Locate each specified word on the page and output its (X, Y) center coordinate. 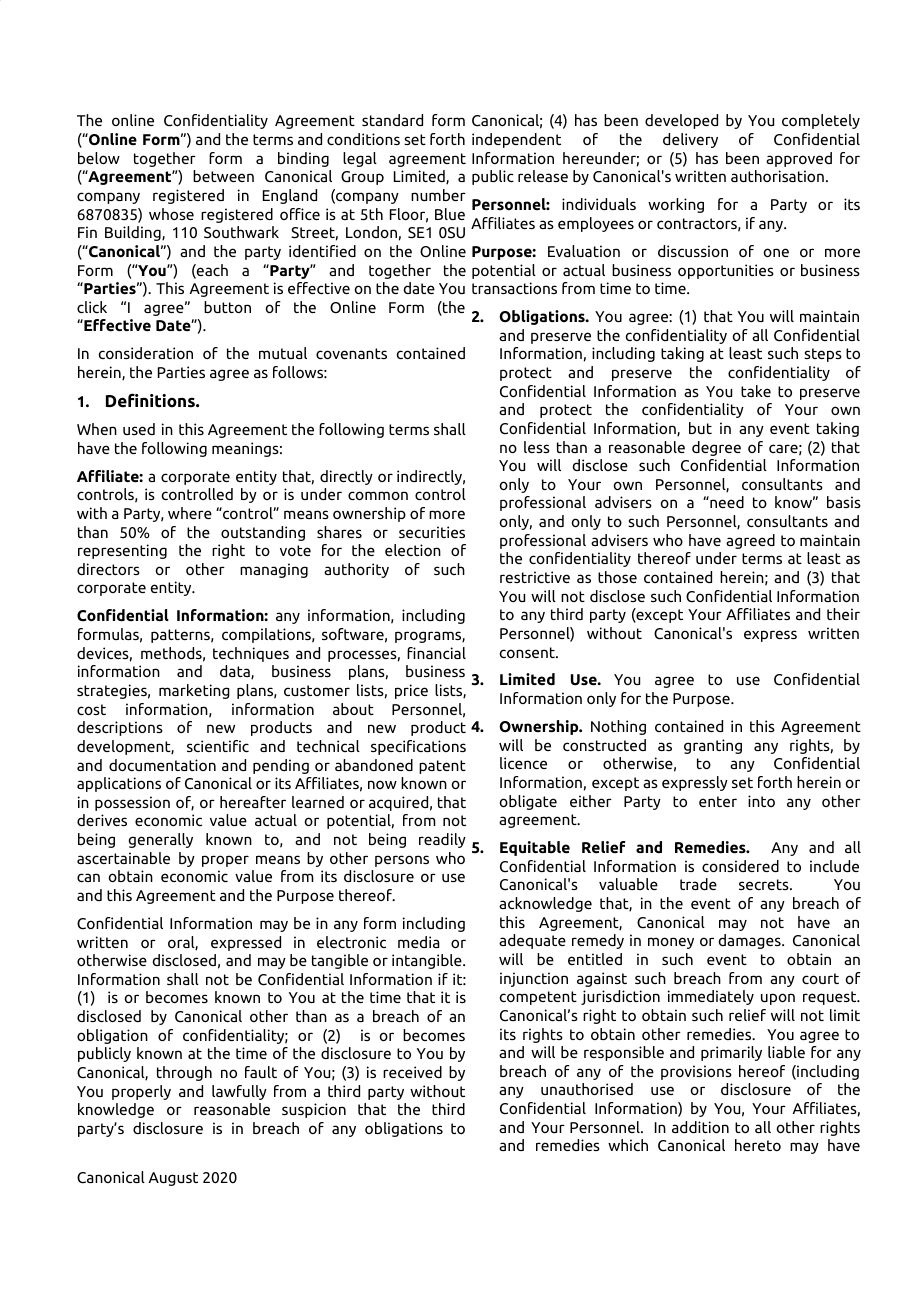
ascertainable (123, 858)
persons (402, 861)
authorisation (777, 176)
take (756, 391)
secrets (765, 884)
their (843, 614)
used (139, 429)
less (537, 447)
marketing (194, 691)
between (223, 176)
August (173, 1179)
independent (516, 140)
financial (436, 653)
